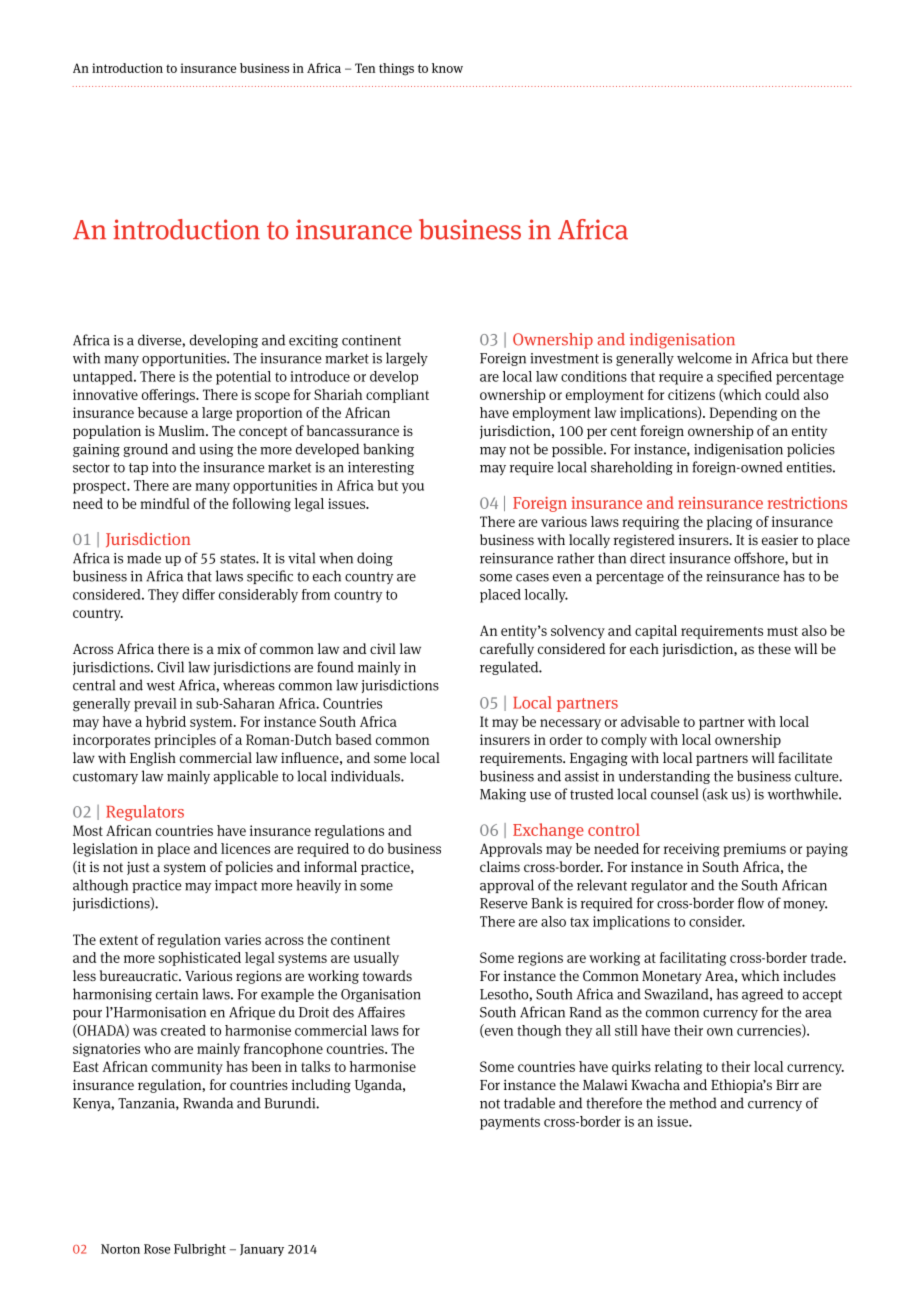 The width and height of the page is (924, 1308). I want to click on things, so click(396, 69).
